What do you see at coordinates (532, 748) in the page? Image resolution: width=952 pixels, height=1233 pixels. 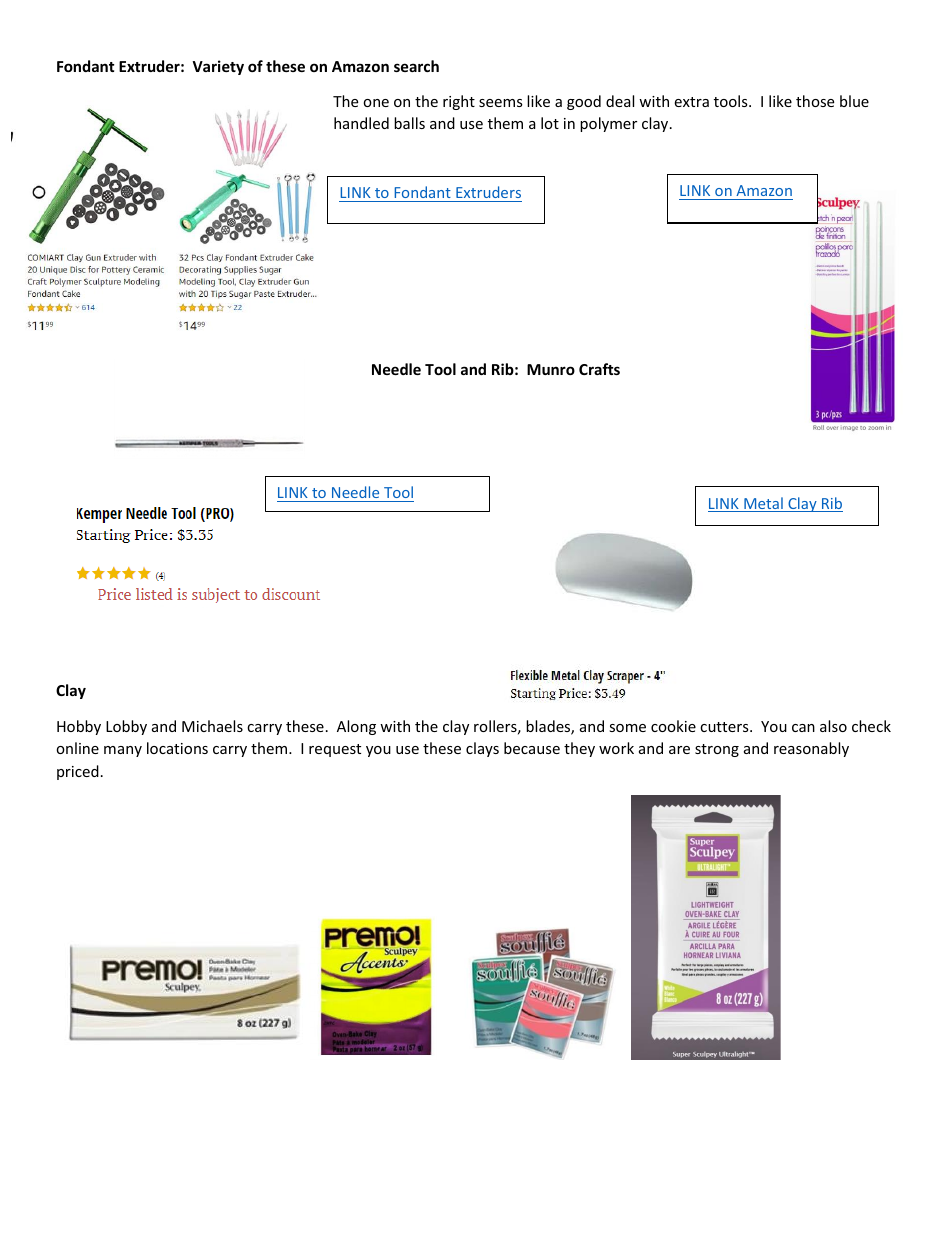 I see `because` at bounding box center [532, 748].
